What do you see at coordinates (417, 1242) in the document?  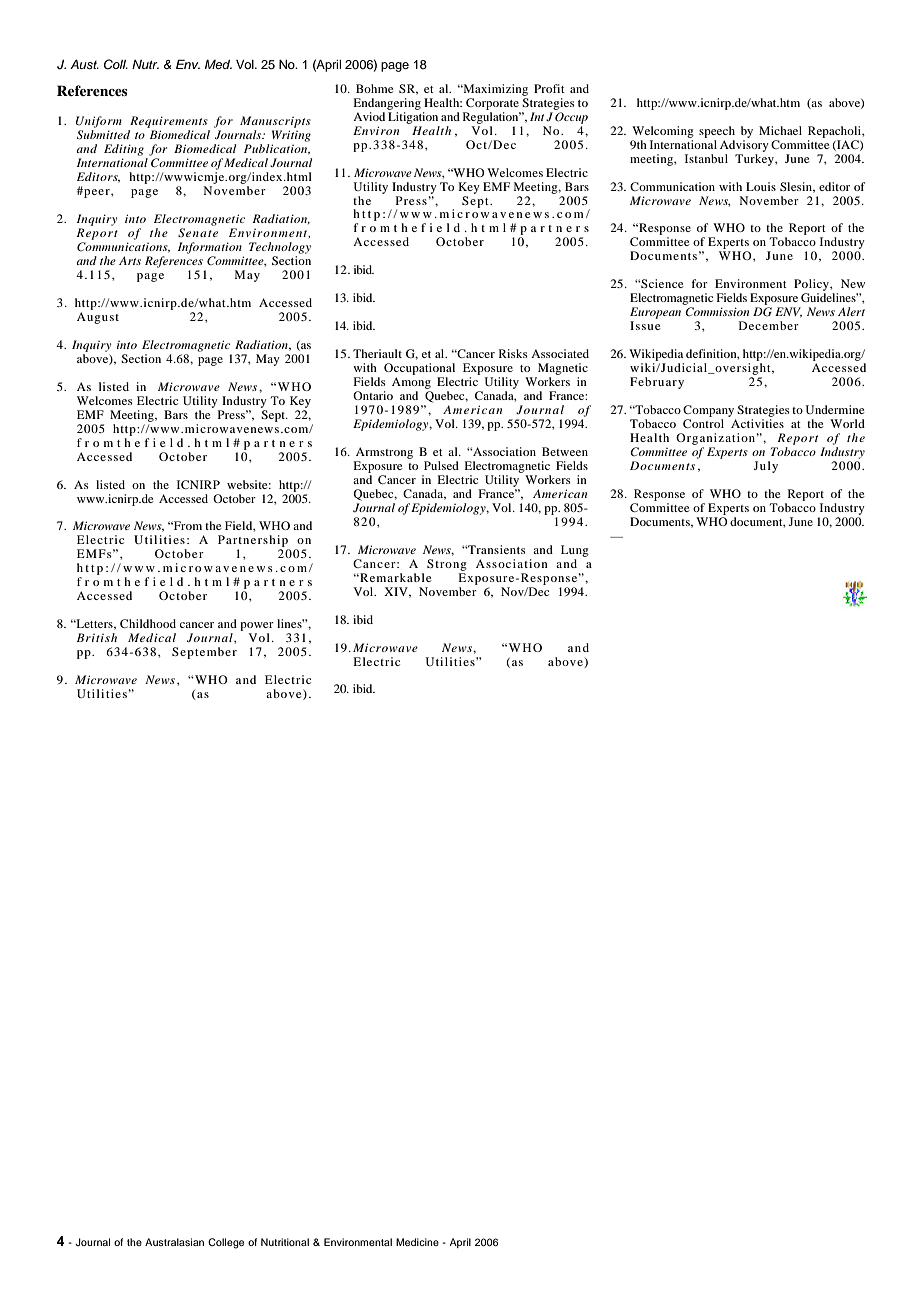 I see `Medicine` at bounding box center [417, 1242].
